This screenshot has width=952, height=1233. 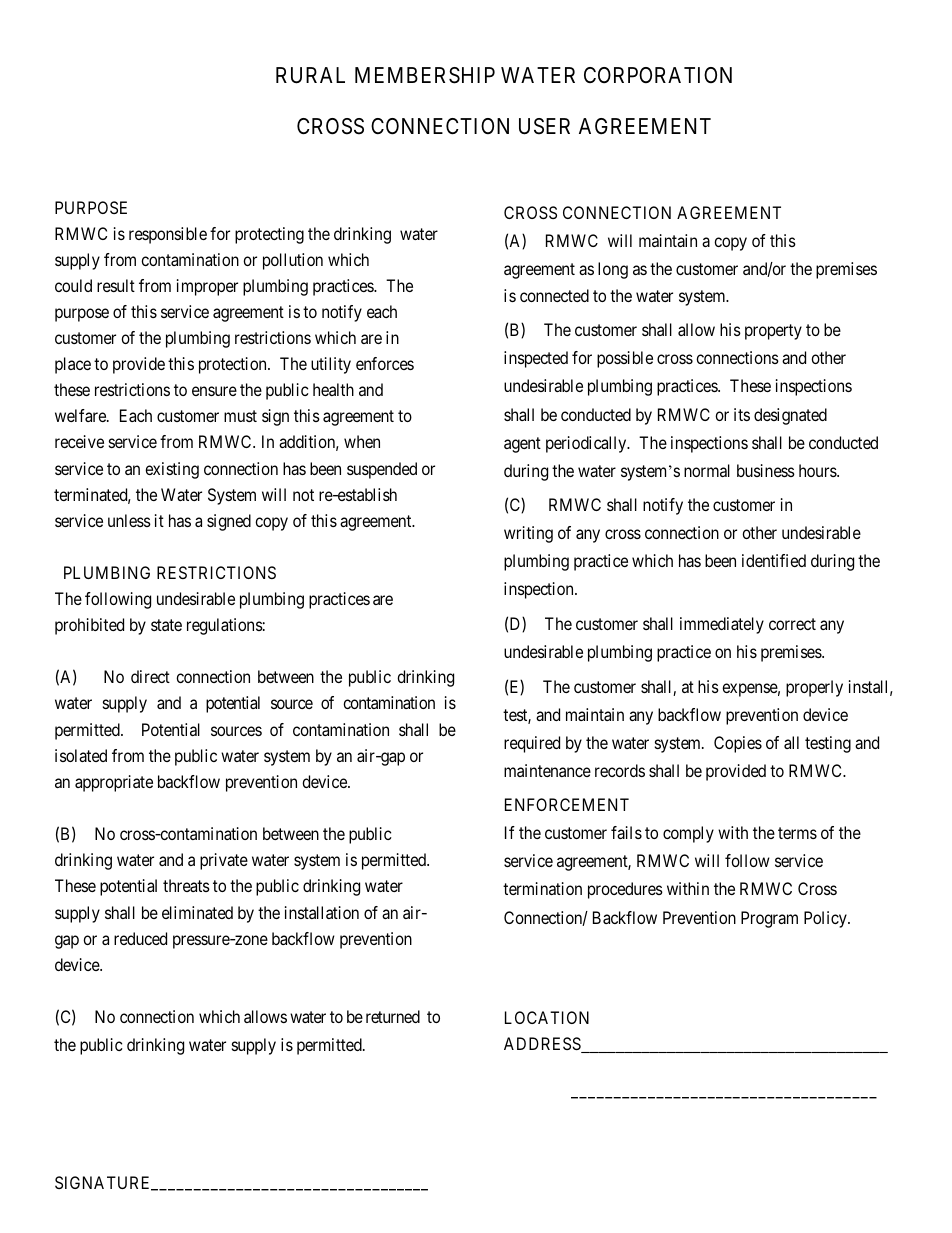 I want to click on MEMBERSHIP, so click(x=425, y=75).
